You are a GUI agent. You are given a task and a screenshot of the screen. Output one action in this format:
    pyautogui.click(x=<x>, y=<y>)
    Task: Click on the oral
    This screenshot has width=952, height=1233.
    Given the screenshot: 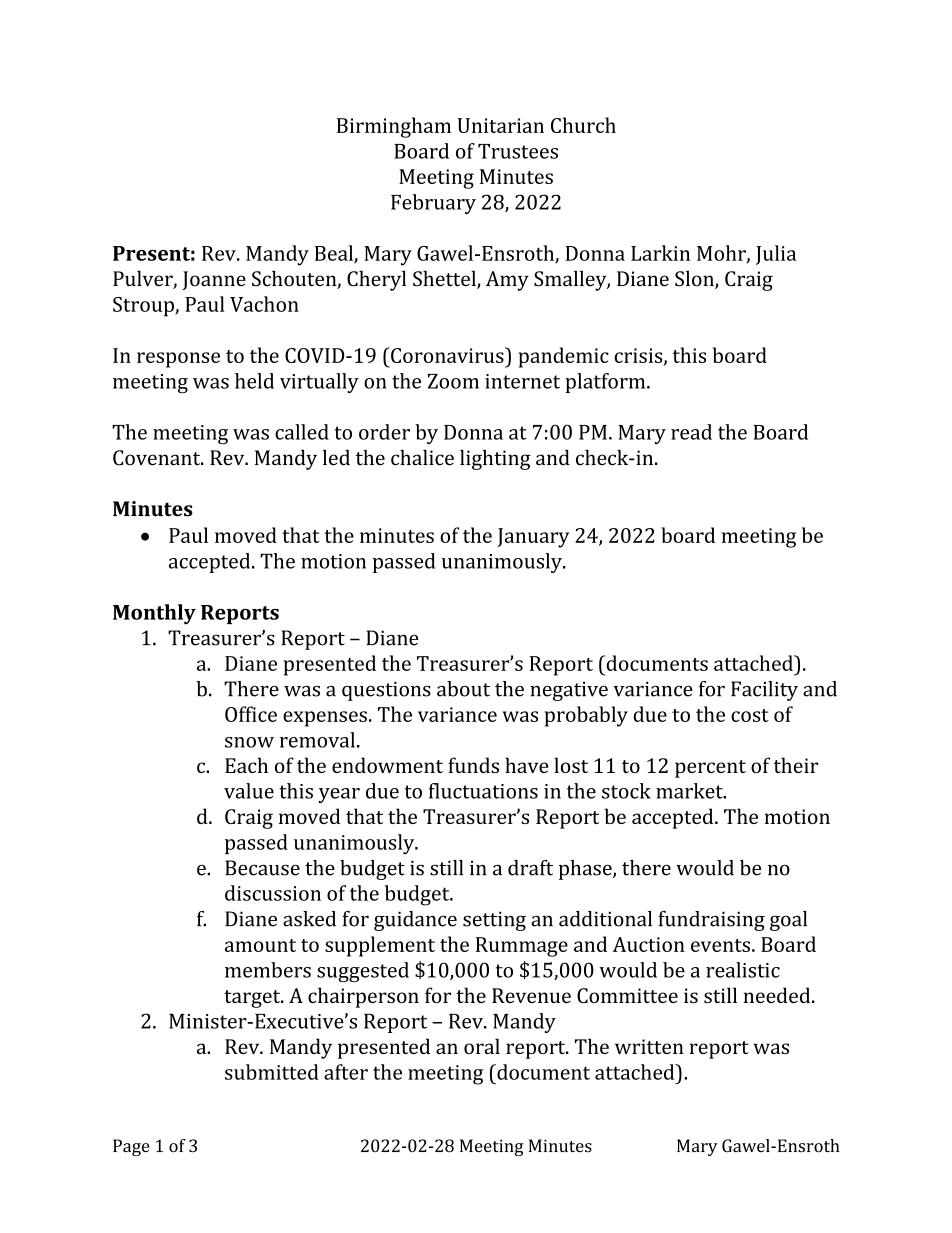 What is the action you would take?
    pyautogui.click(x=482, y=1046)
